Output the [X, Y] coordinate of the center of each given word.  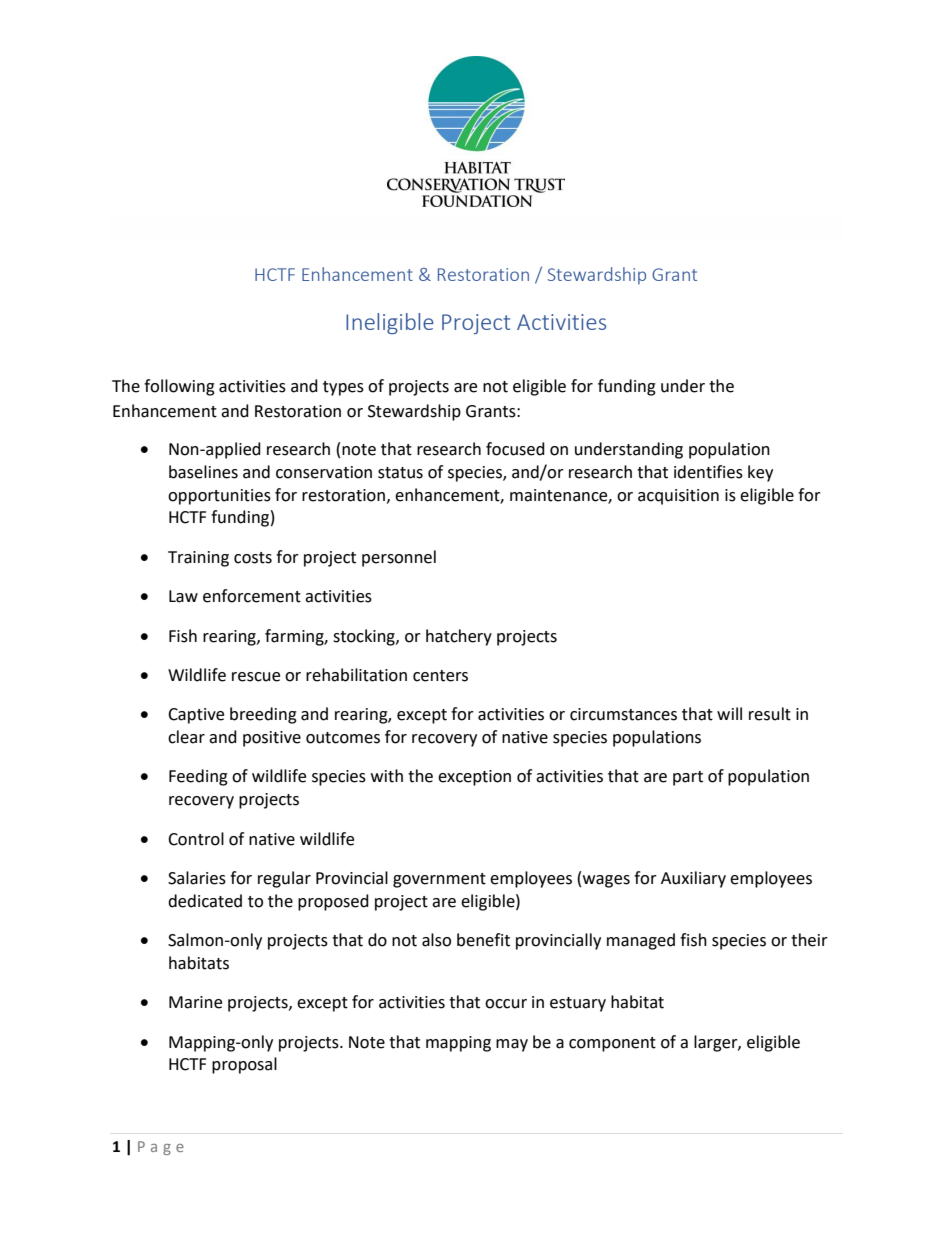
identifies [708, 472]
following [179, 387]
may [512, 1045]
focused [515, 449]
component [612, 1044]
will [729, 713]
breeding [263, 715]
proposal [244, 1065]
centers [440, 676]
